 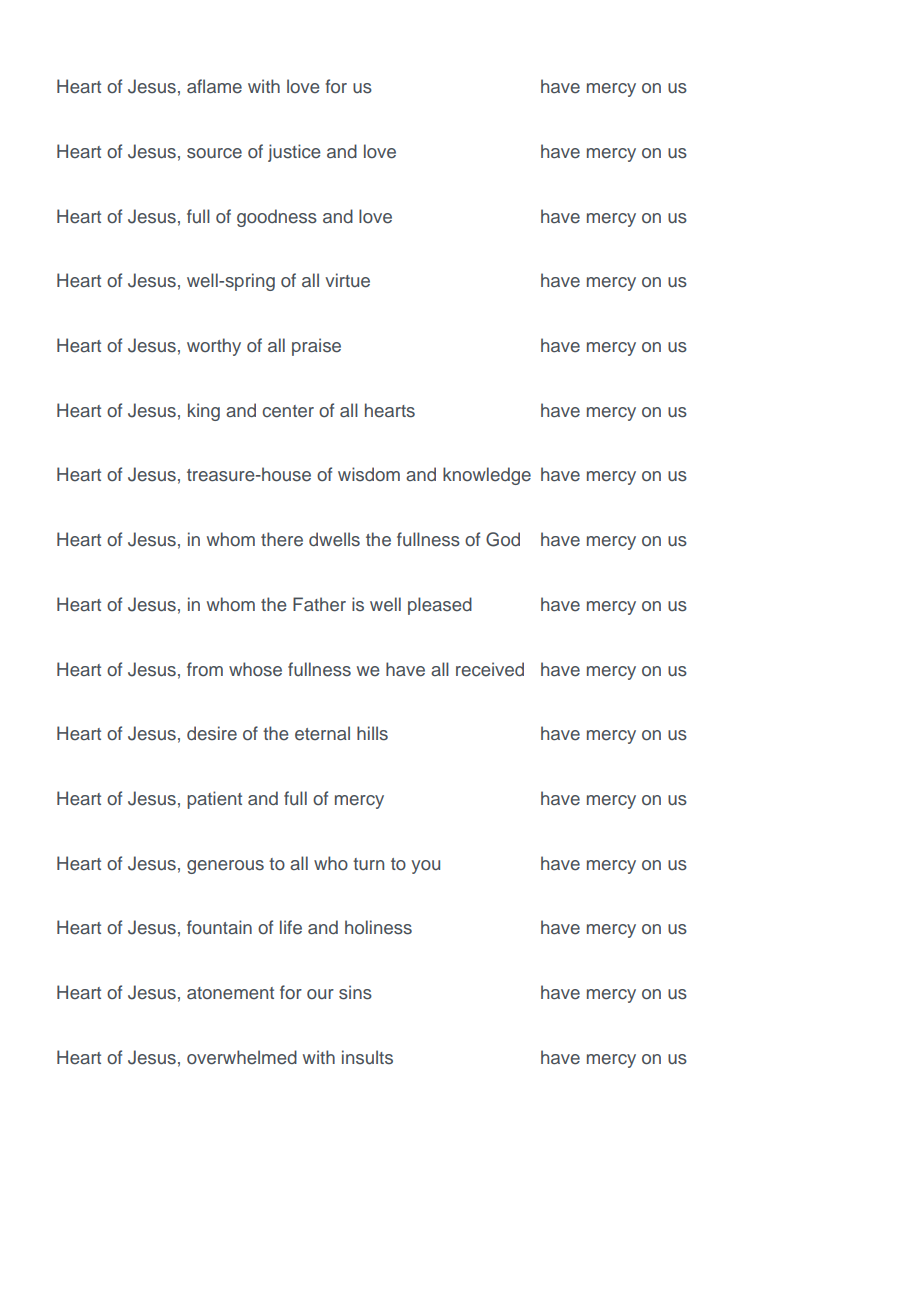 I want to click on king, so click(x=204, y=412).
